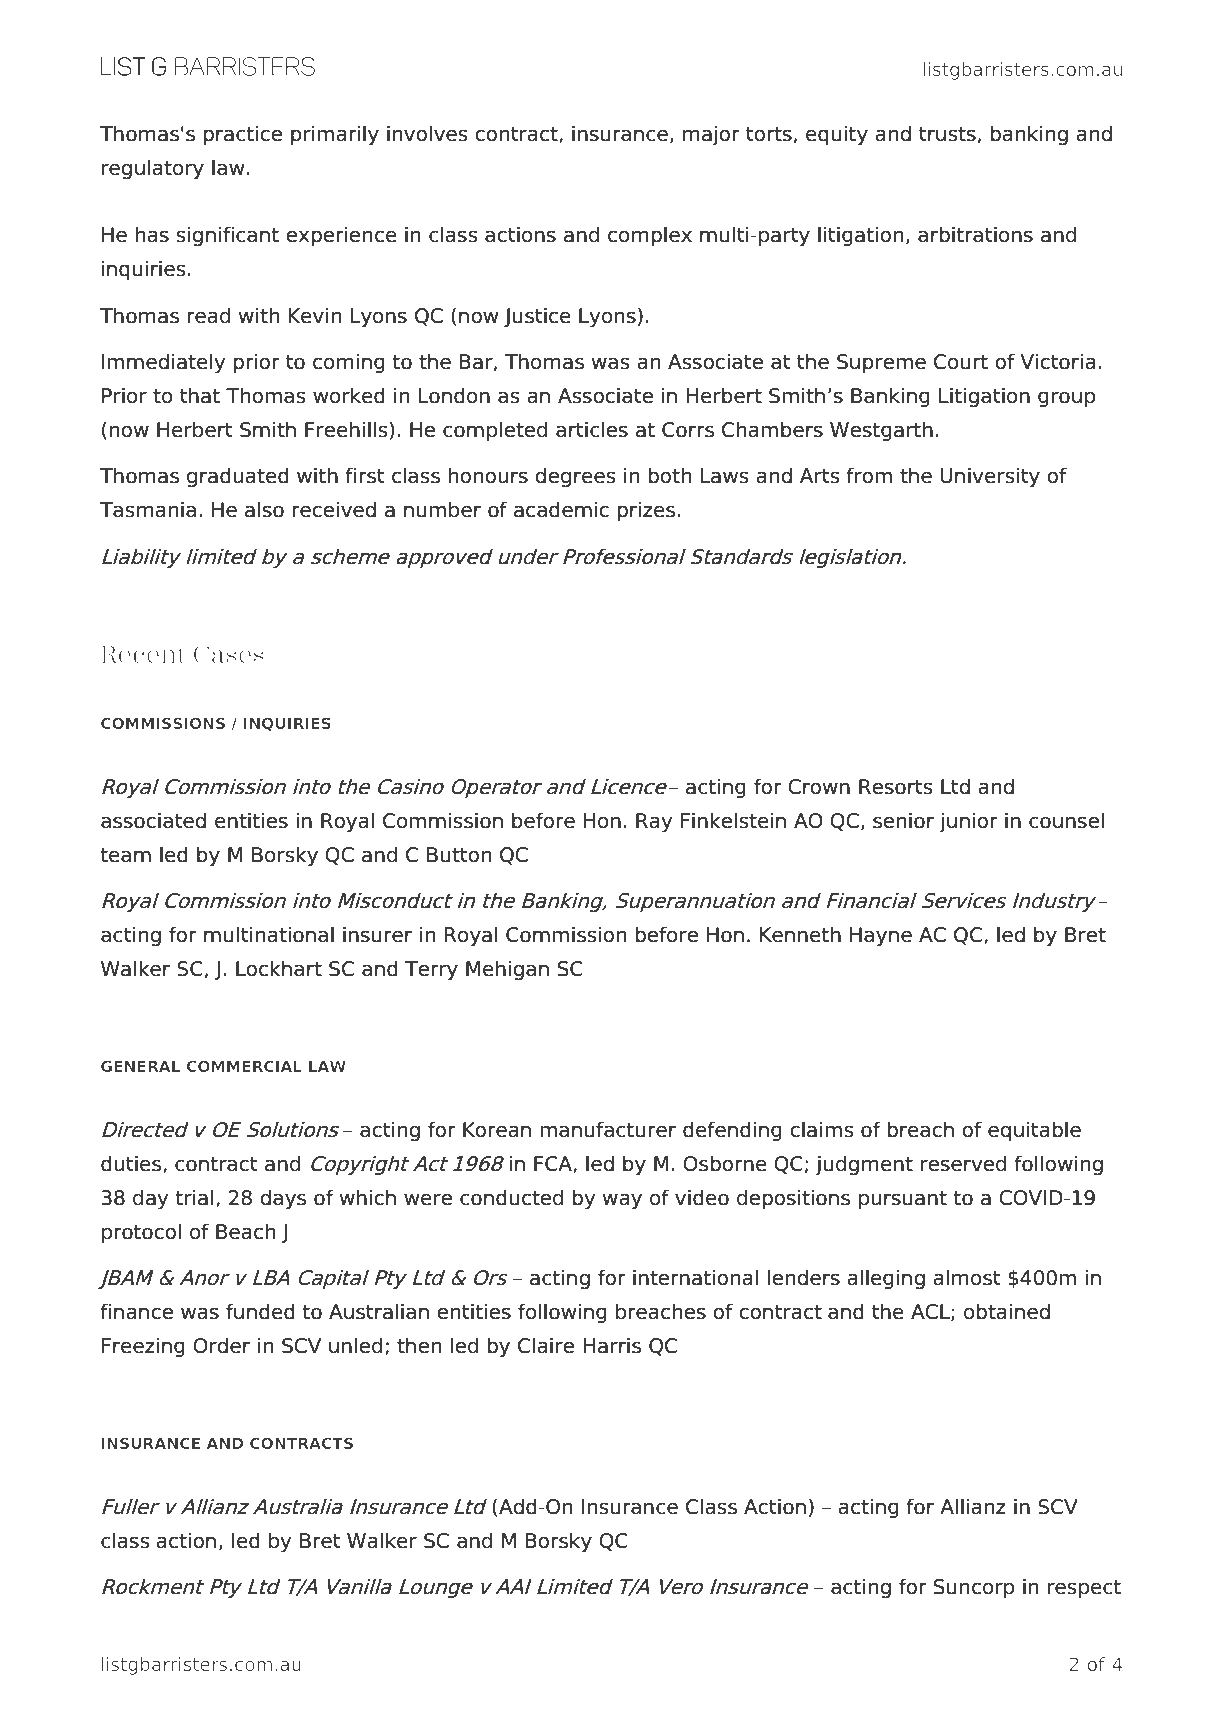  I want to click on Ray, so click(654, 823).
